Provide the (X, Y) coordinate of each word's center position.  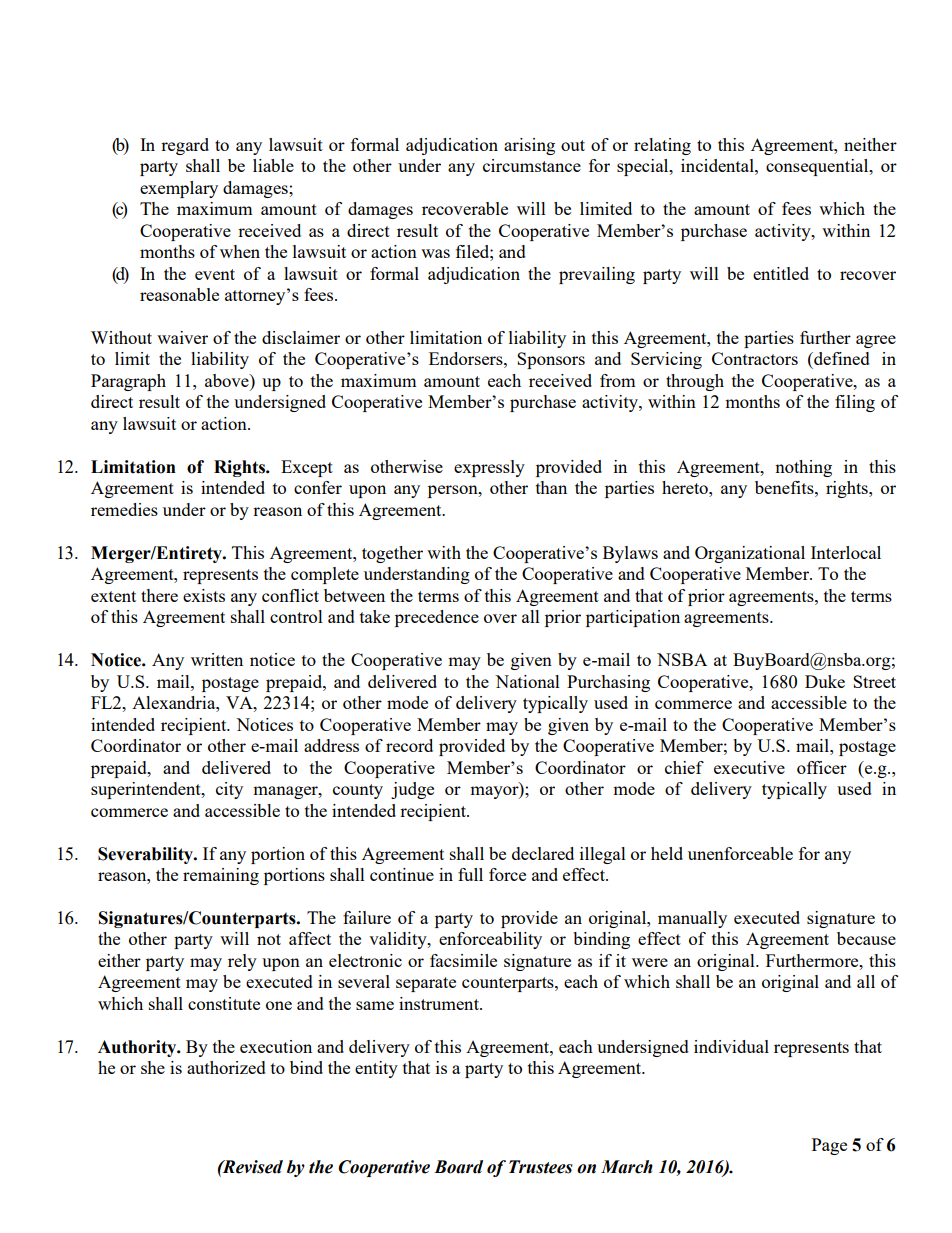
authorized (226, 1067)
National (527, 681)
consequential (818, 167)
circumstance (532, 165)
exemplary (179, 189)
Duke (825, 681)
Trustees (541, 1167)
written (217, 659)
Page (829, 1146)
